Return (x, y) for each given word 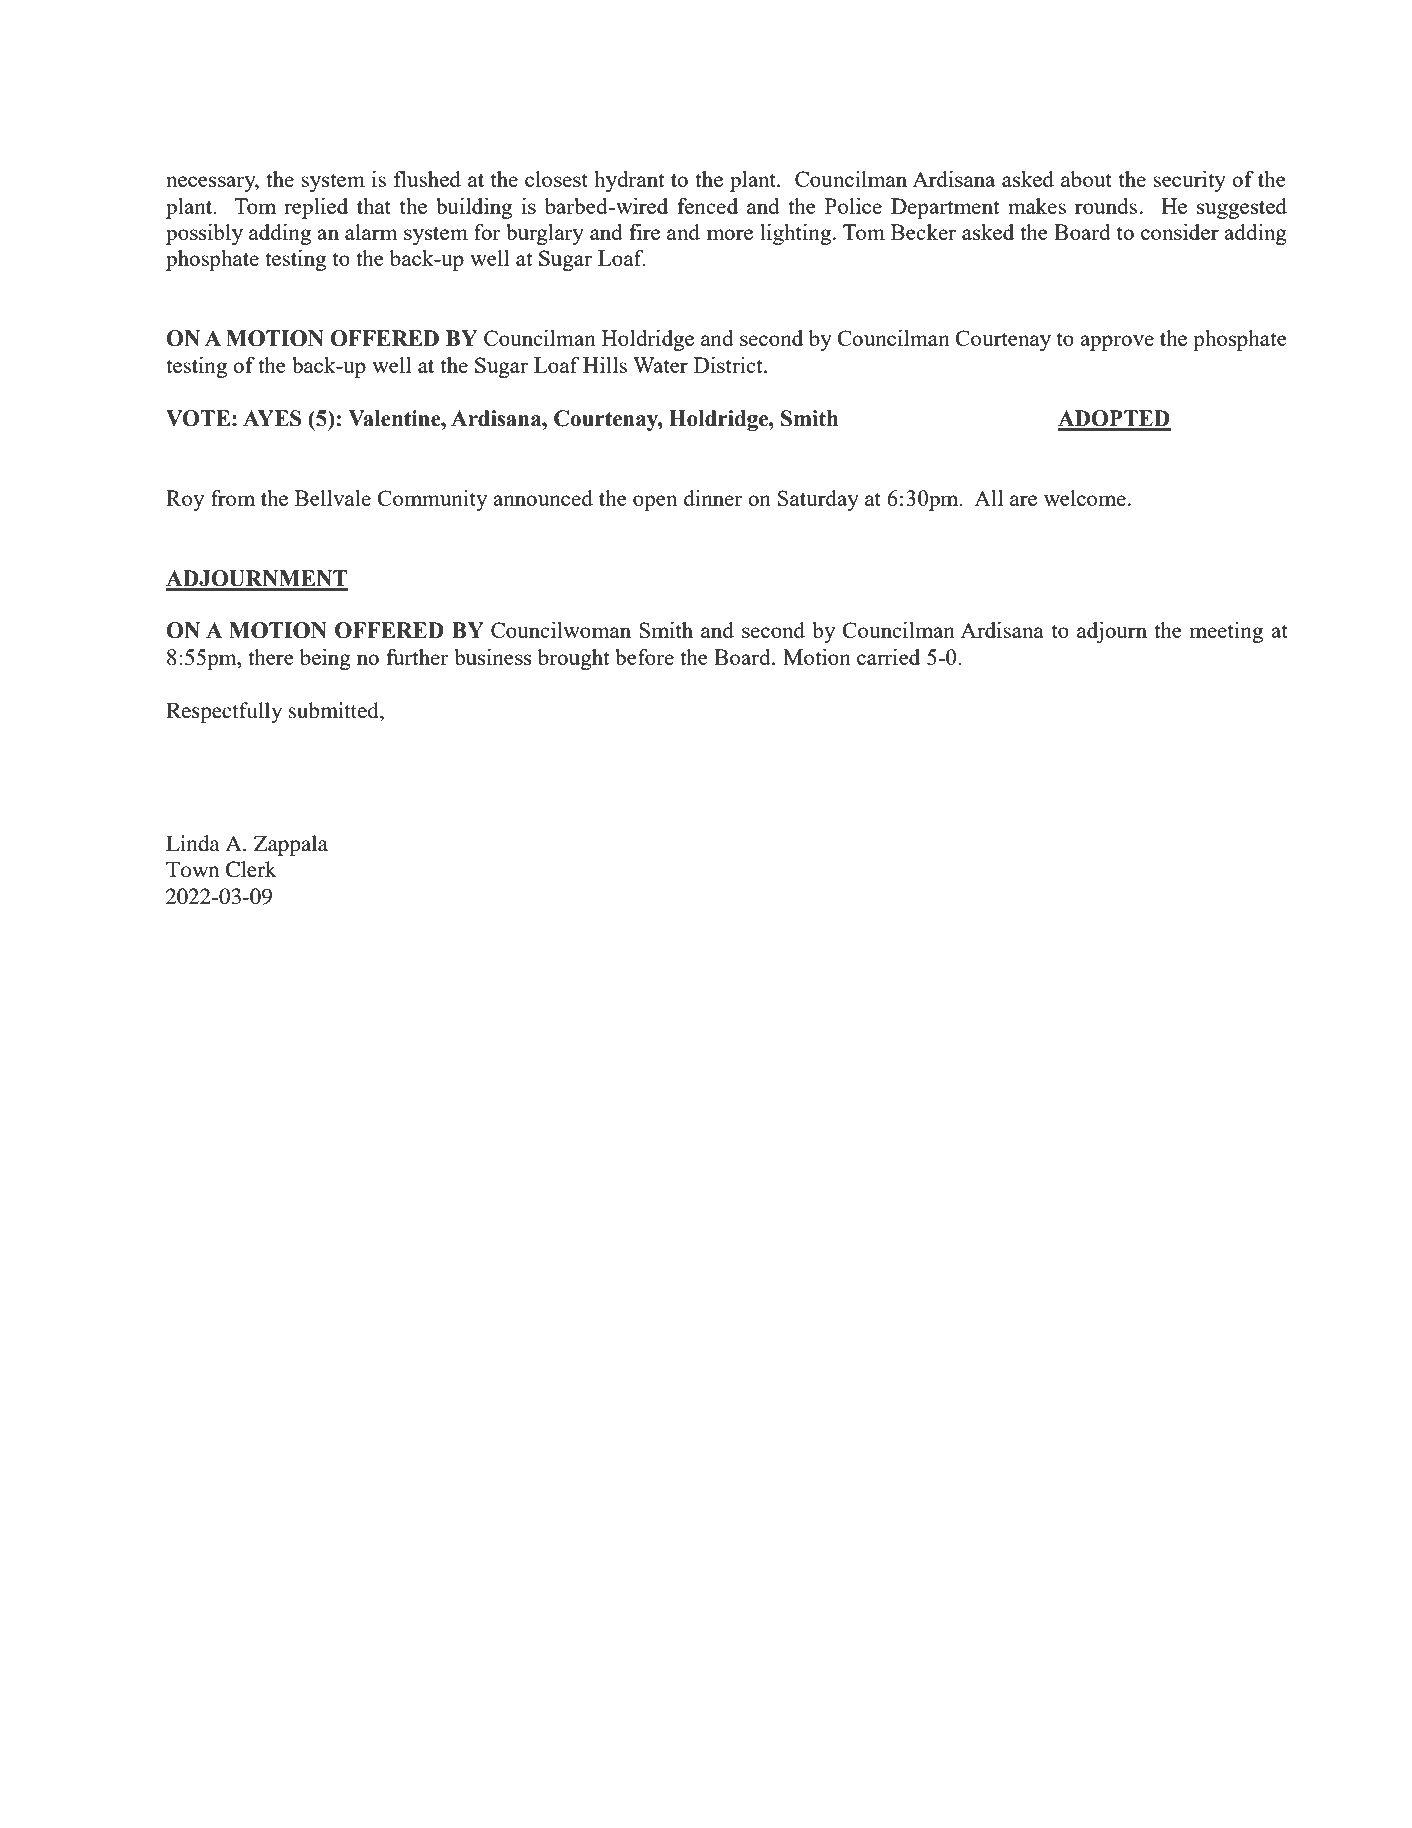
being (325, 659)
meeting (1226, 632)
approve (1117, 343)
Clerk (251, 869)
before (644, 657)
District (729, 365)
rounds (1106, 206)
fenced (707, 206)
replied (316, 208)
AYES (272, 418)
